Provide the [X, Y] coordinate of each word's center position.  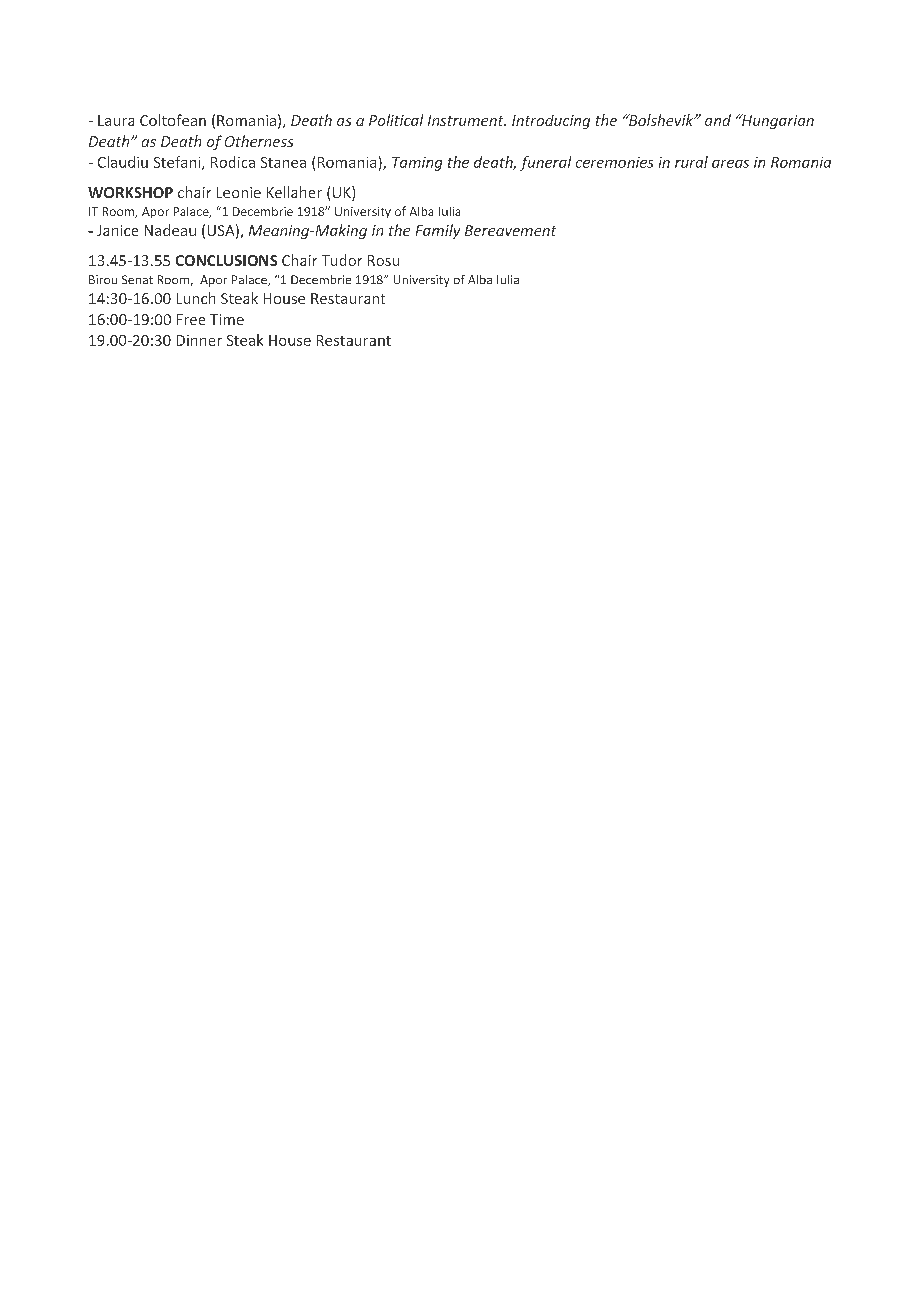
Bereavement [510, 230]
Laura [116, 120]
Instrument [467, 120]
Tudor [342, 260]
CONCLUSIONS [226, 260]
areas [730, 164]
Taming [417, 164]
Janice [117, 230]
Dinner [199, 340]
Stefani [178, 163]
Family [438, 231]
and [718, 120]
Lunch [196, 298]
